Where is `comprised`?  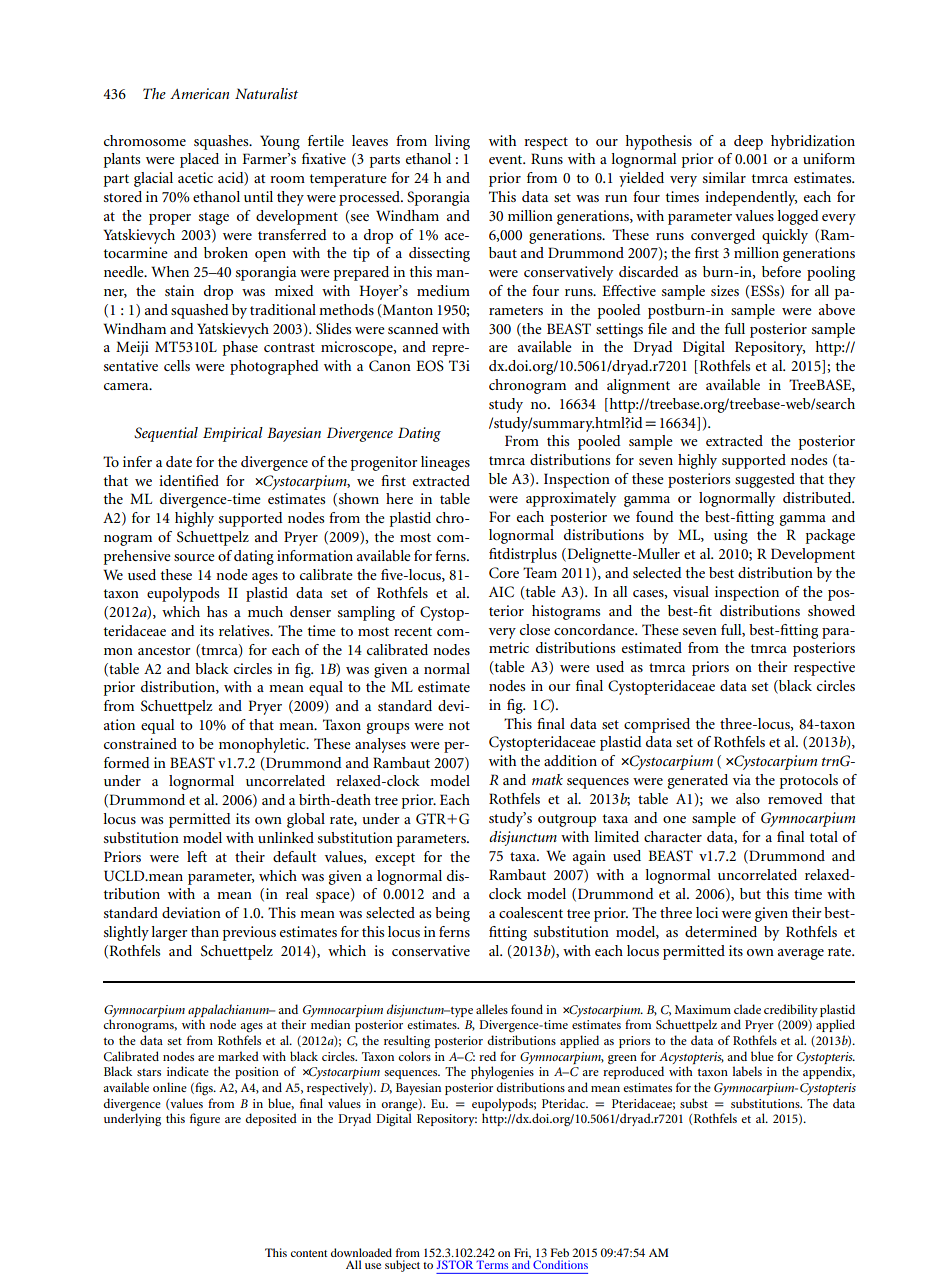
comprised is located at coordinates (657, 725).
